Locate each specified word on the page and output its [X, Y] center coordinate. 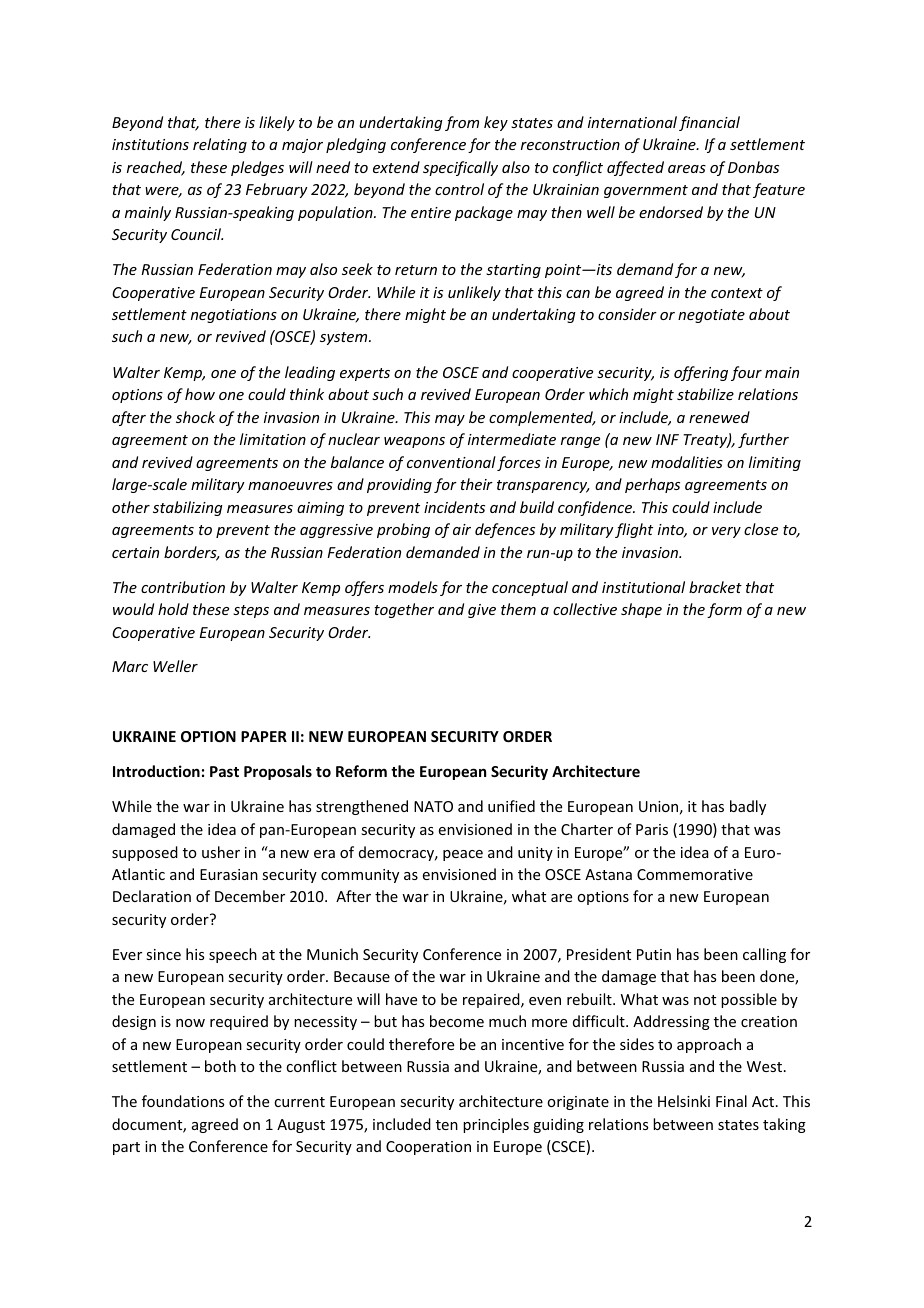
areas [687, 169]
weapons [414, 442]
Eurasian [229, 874]
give [482, 611]
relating [220, 145]
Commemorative [695, 874]
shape [641, 610]
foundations [183, 1101]
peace [463, 855]
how [200, 394]
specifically [460, 168]
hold [173, 609]
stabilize [705, 394]
